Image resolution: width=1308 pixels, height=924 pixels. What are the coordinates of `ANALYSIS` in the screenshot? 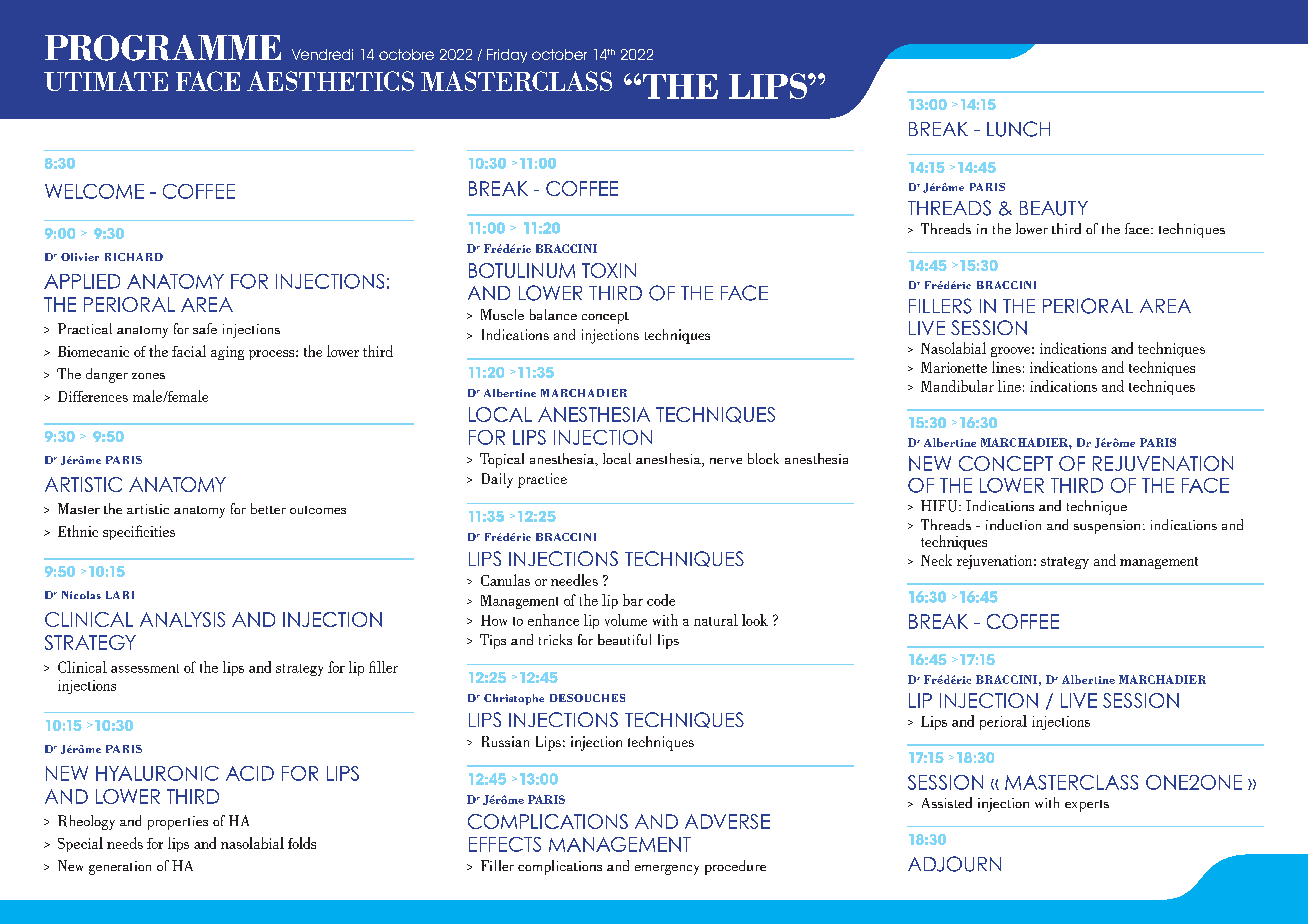 It's located at (182, 619).
